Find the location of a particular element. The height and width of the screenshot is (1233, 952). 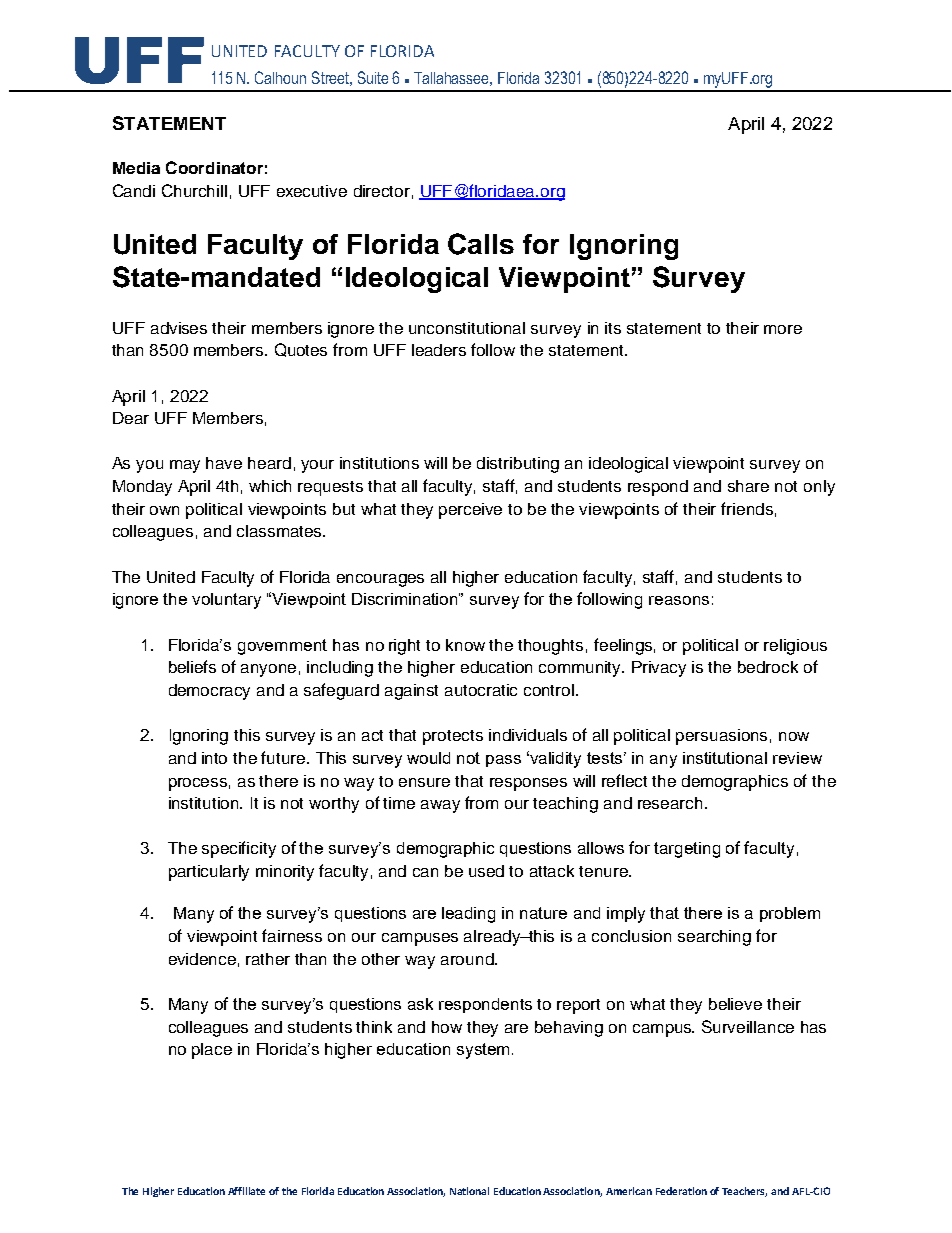

Affiliate is located at coordinates (246, 1191).
